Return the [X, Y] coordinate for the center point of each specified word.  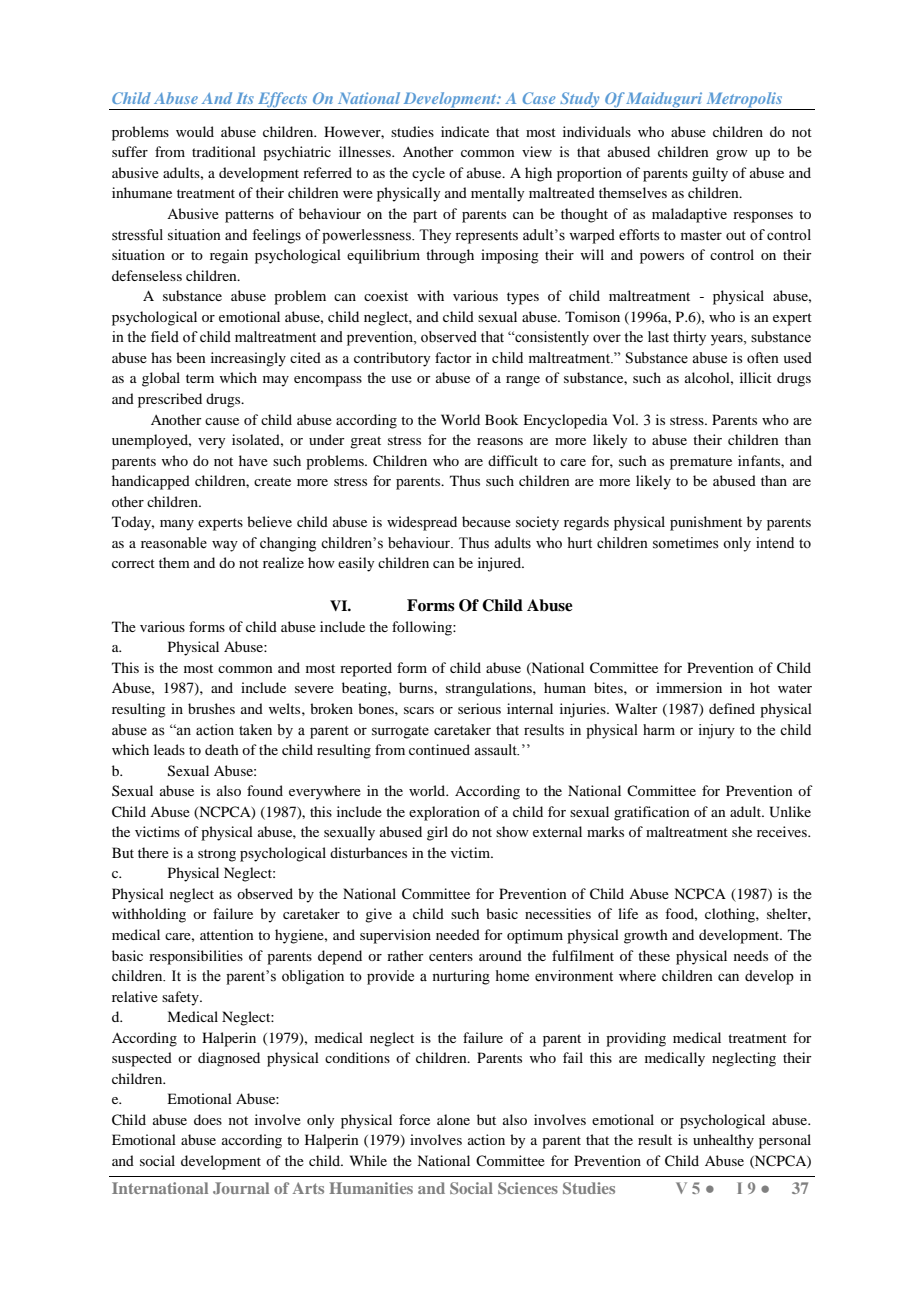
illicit [756, 377]
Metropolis [744, 101]
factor [453, 357]
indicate [465, 131]
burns [417, 687]
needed [458, 934]
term [200, 378]
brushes [211, 708]
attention [227, 934]
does [208, 1119]
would [195, 131]
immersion [689, 687]
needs [751, 955]
